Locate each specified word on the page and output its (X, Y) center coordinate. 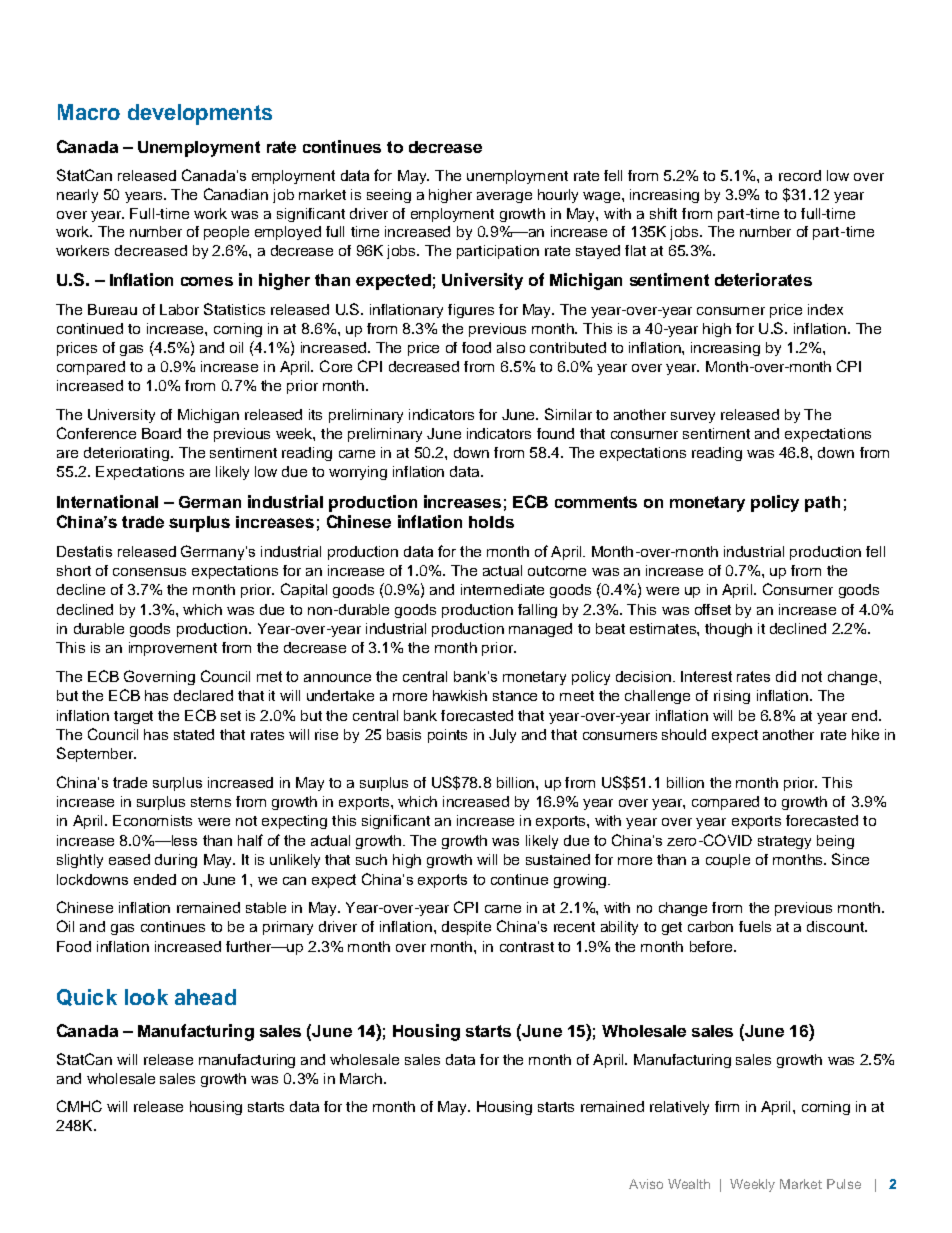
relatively (679, 1108)
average (504, 197)
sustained (558, 859)
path (822, 504)
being (835, 842)
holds (491, 522)
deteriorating (126, 454)
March (361, 1078)
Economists (152, 820)
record (800, 175)
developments (200, 114)
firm (727, 1106)
